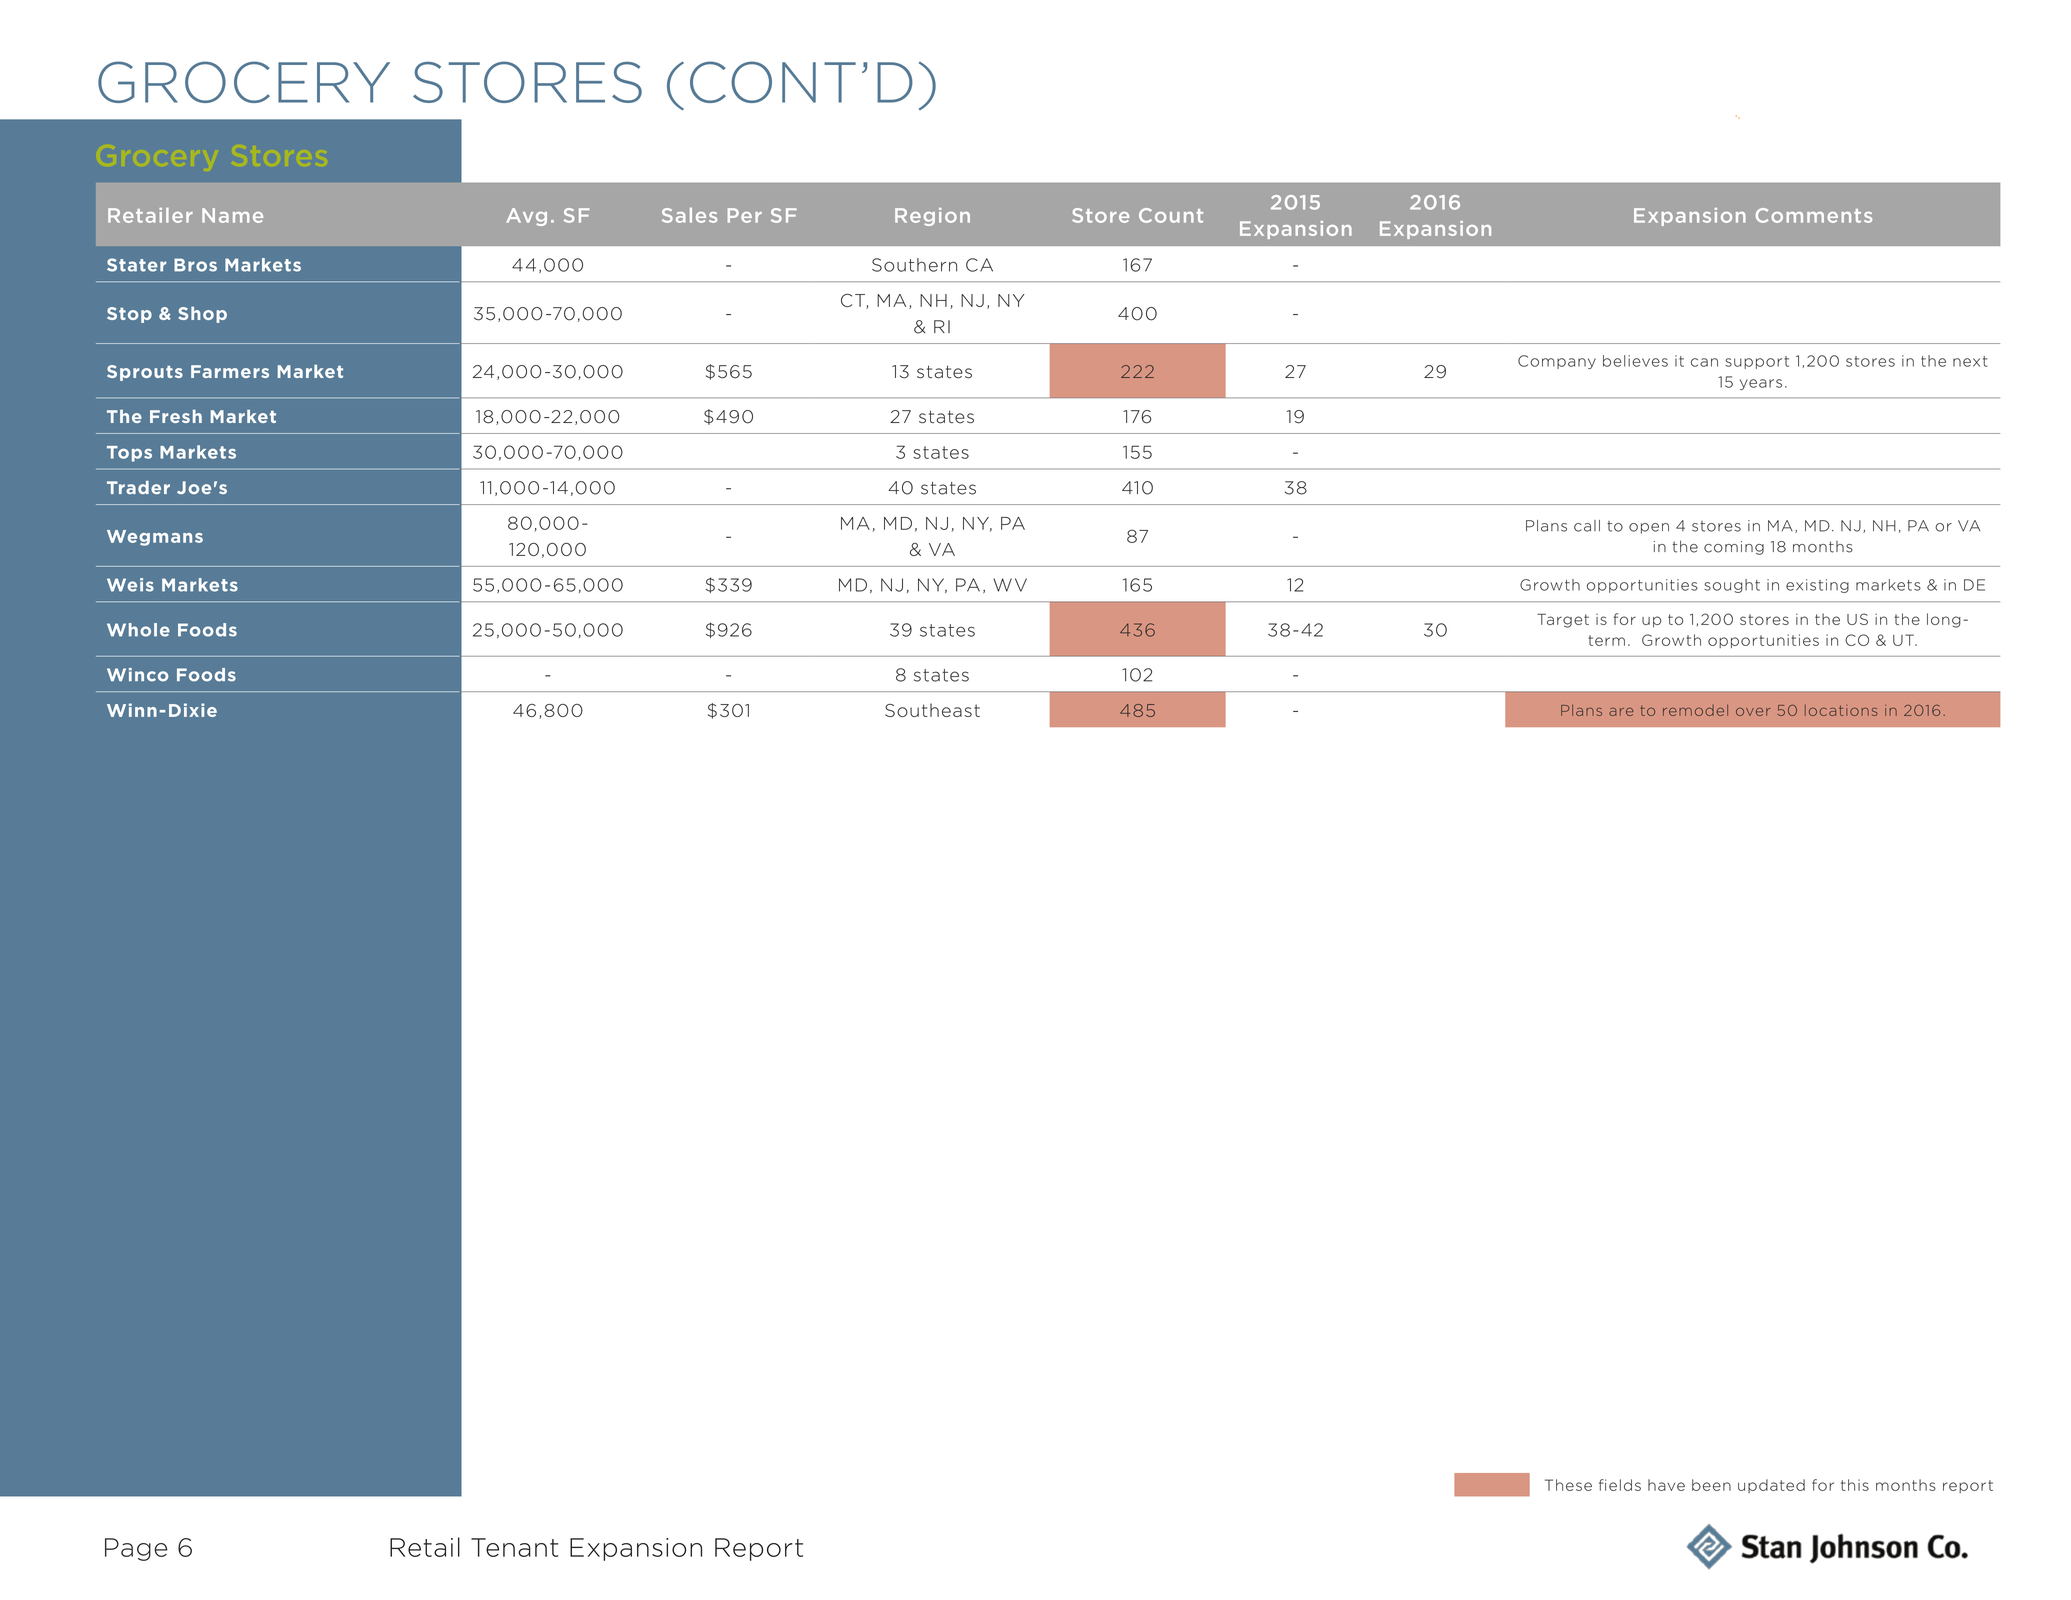  I want to click on sought, so click(1732, 586).
